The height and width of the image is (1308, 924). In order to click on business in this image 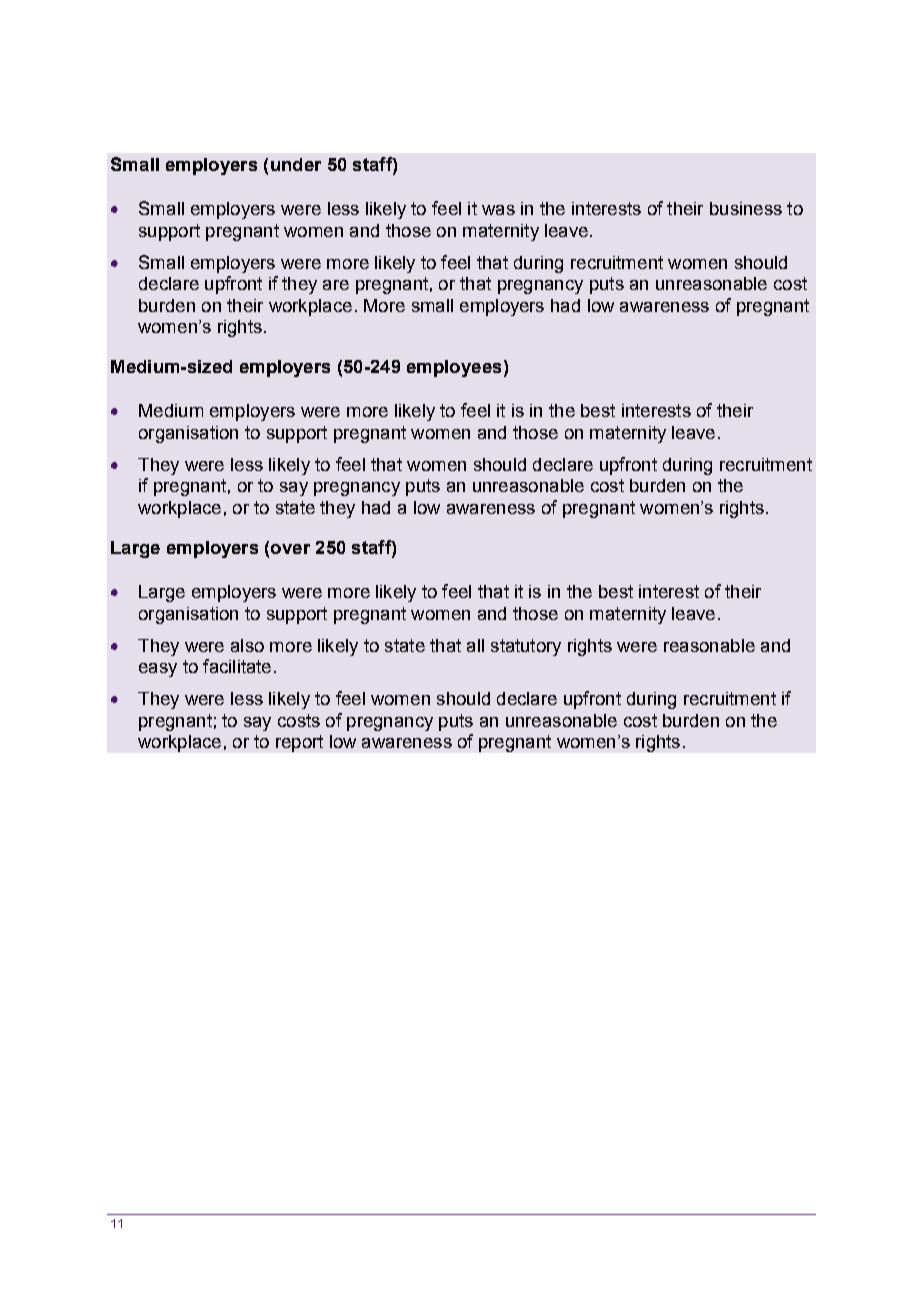, I will do `click(746, 208)`.
